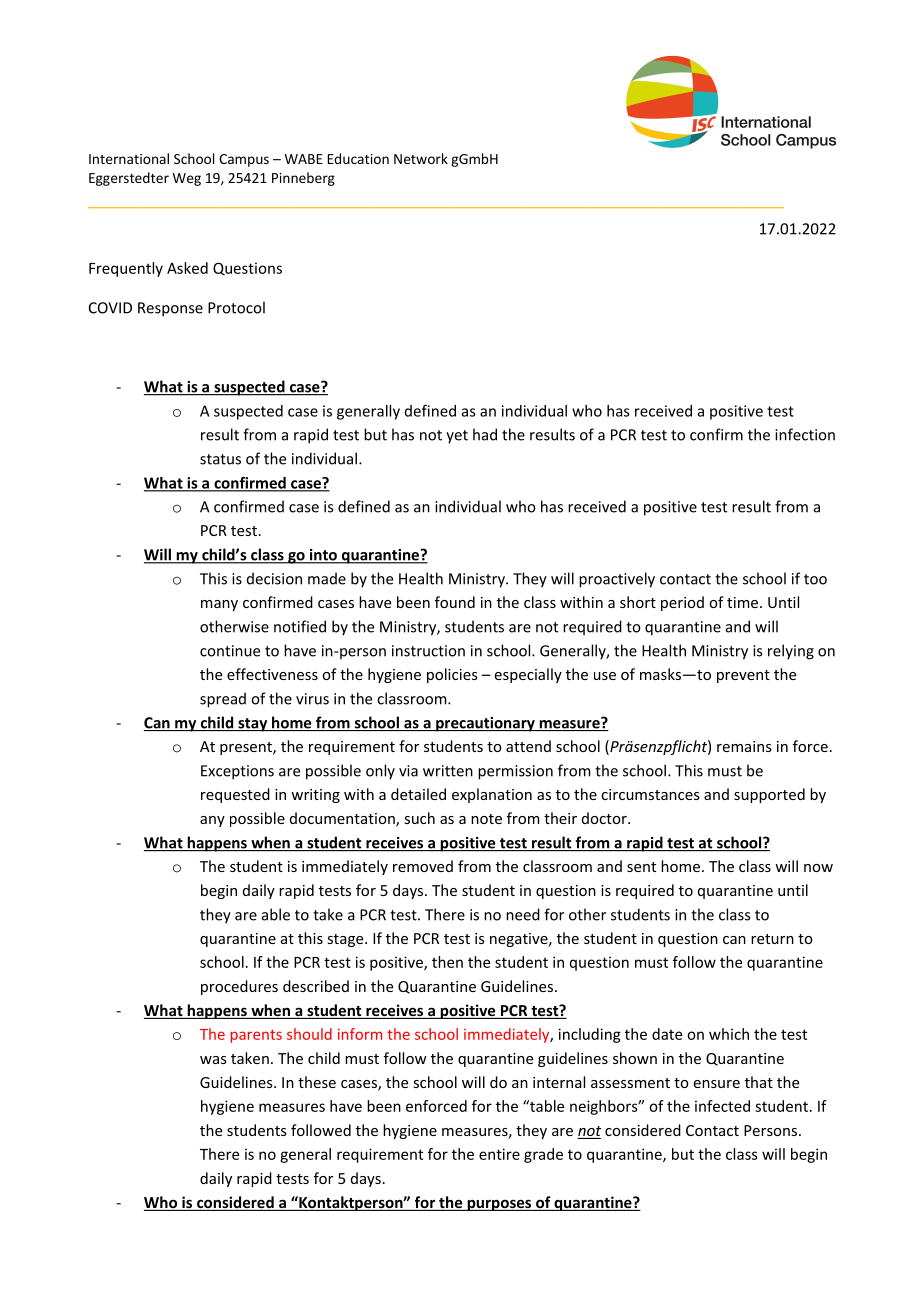 The width and height of the screenshot is (924, 1308). I want to click on infected, so click(722, 1106).
